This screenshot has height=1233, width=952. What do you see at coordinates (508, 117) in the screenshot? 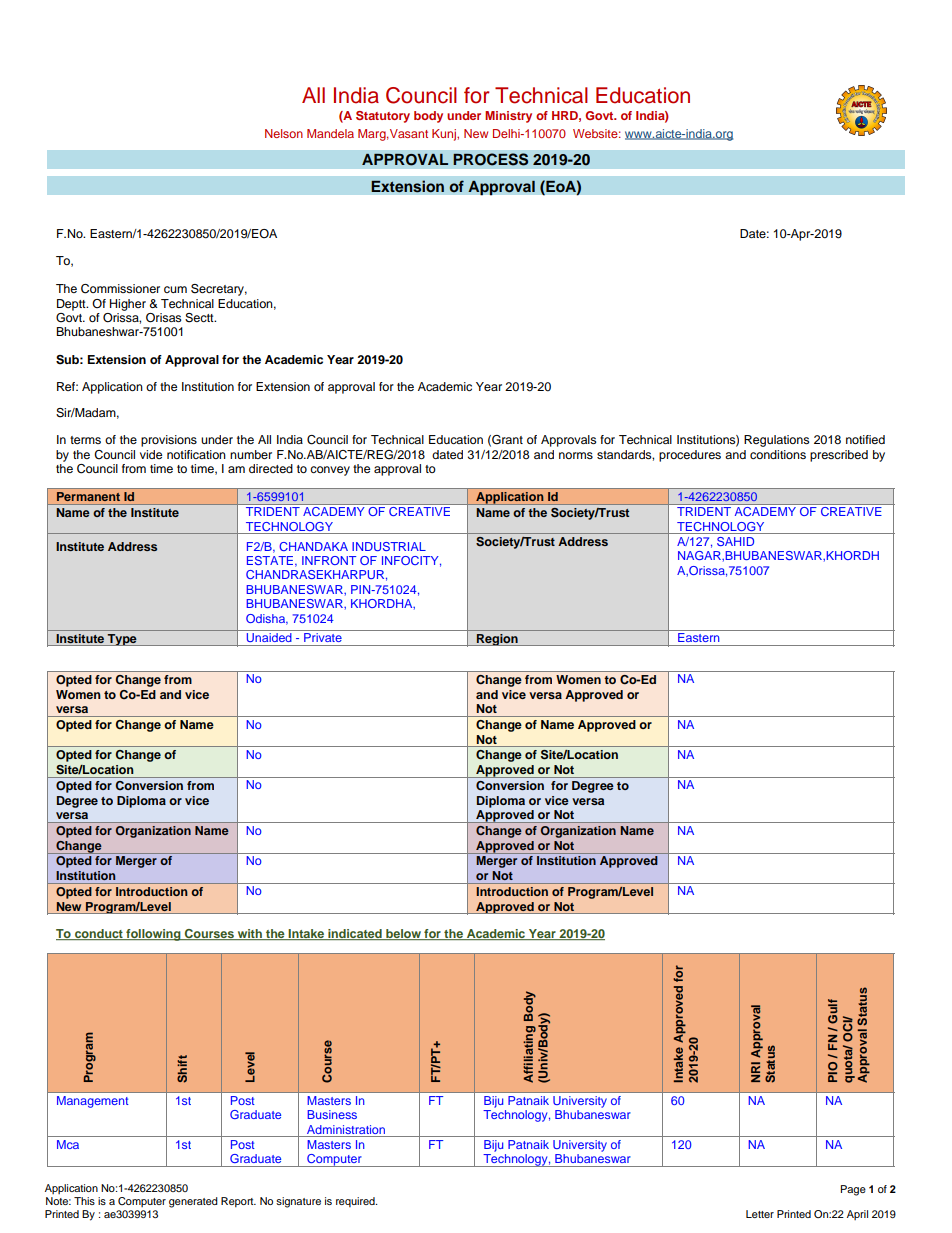
I see `Ministry` at bounding box center [508, 117].
